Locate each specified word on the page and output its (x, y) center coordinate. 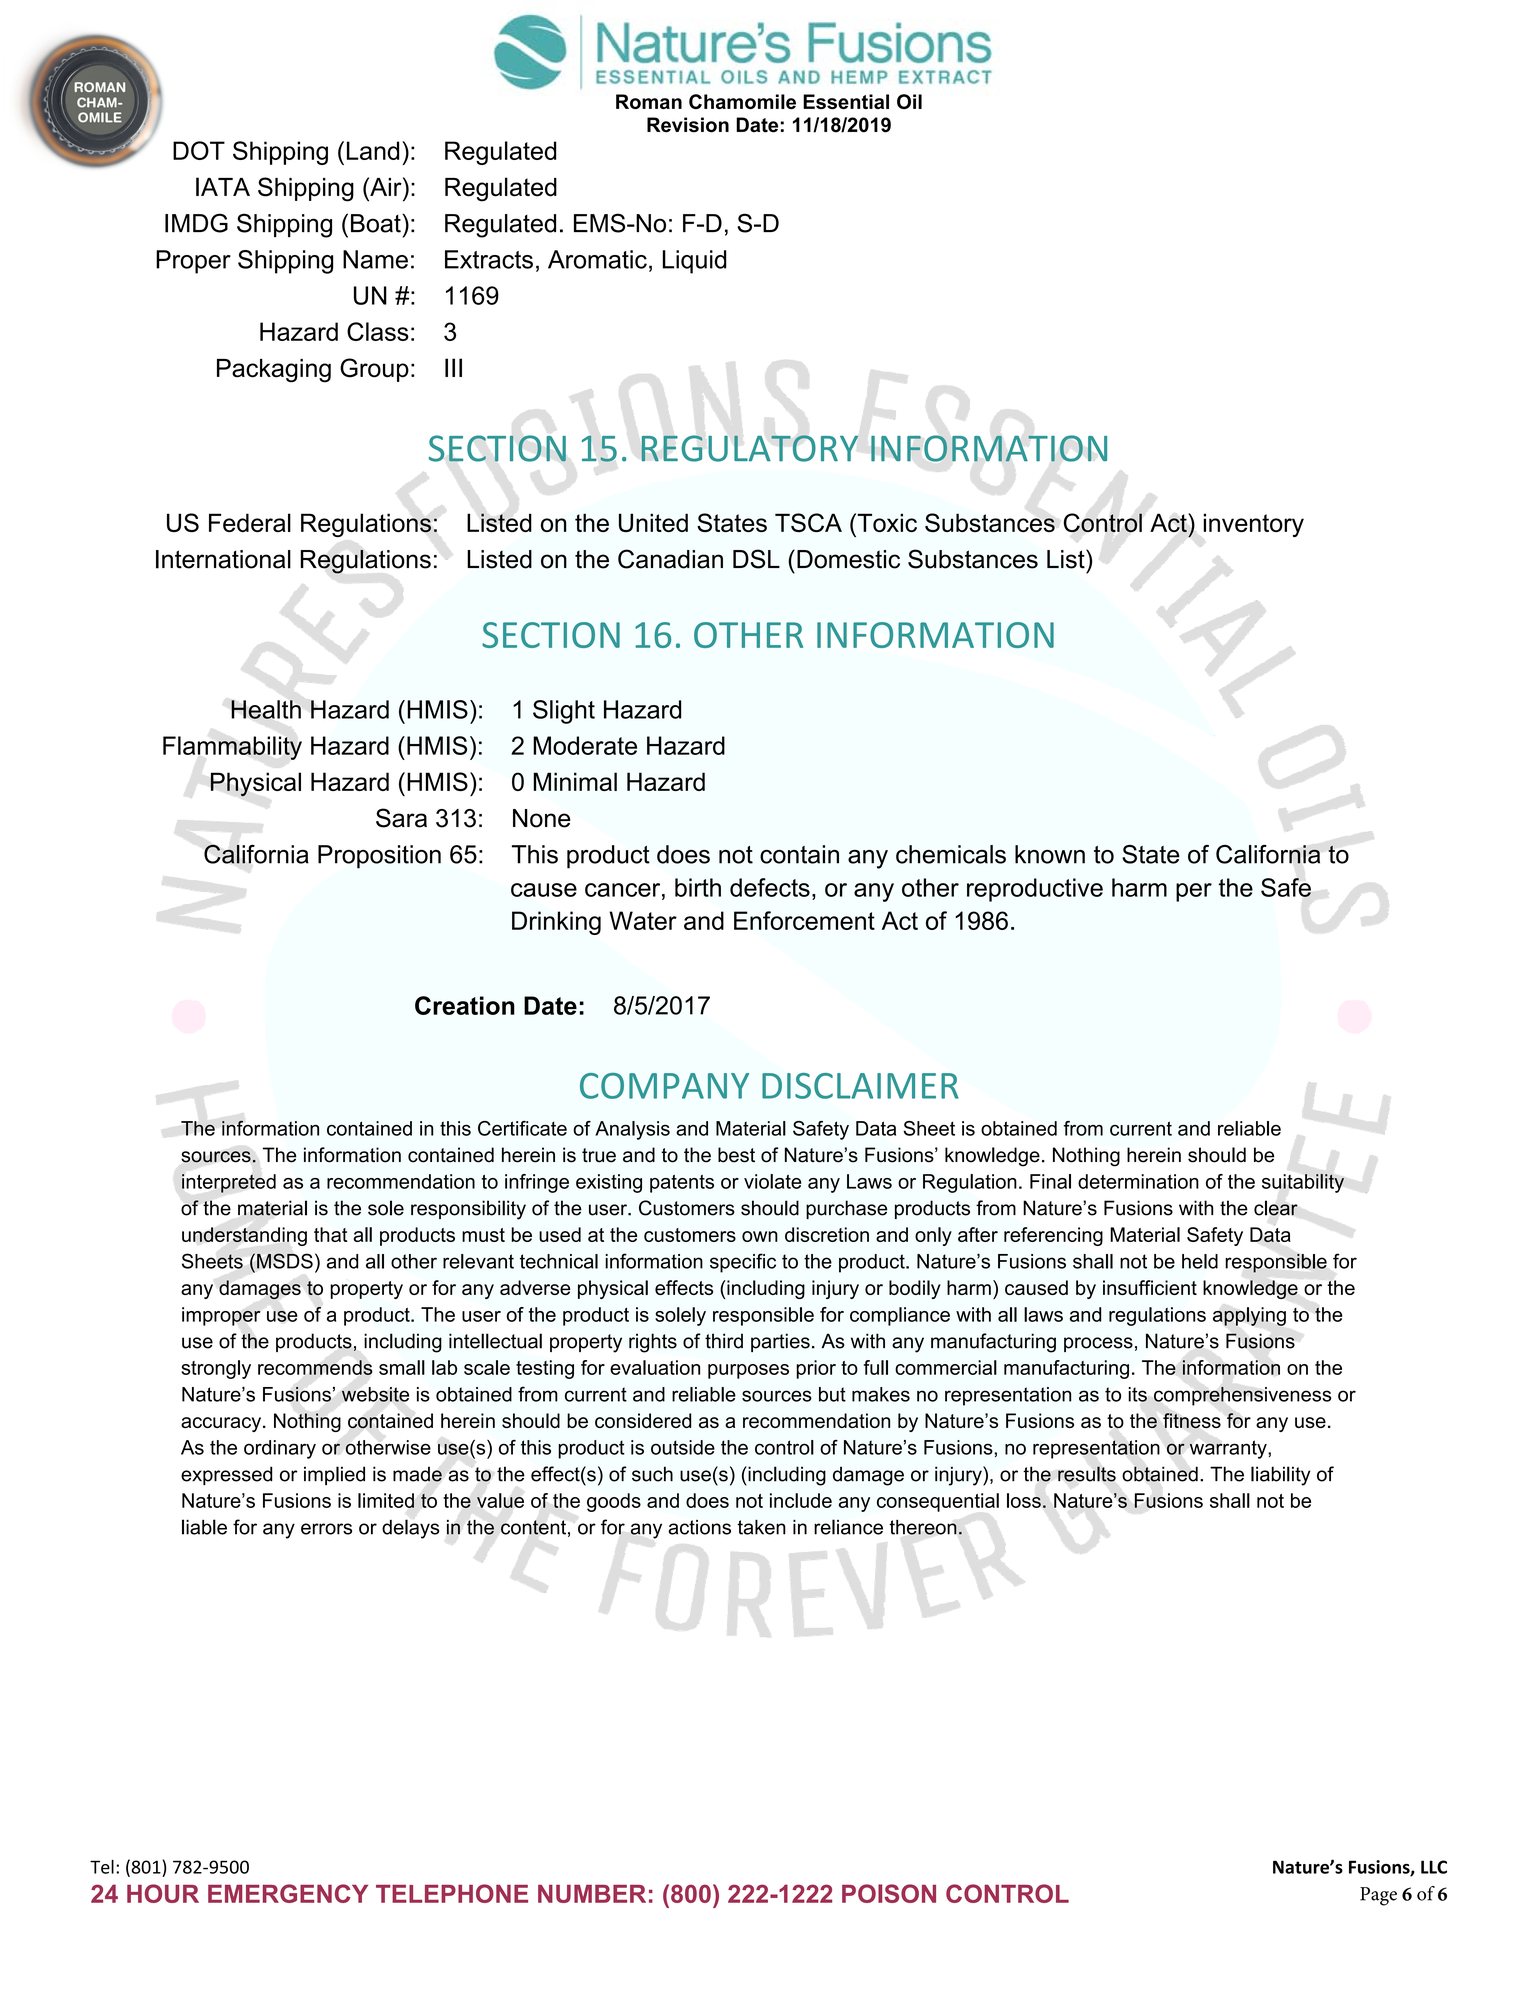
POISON (889, 1893)
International (223, 559)
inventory (1253, 525)
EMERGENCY (288, 1893)
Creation (465, 1005)
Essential (846, 101)
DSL (756, 559)
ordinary (280, 1449)
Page (1378, 1896)
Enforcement (804, 920)
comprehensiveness (1242, 1396)
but (832, 1394)
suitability (1303, 1183)
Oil (909, 101)
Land (373, 150)
